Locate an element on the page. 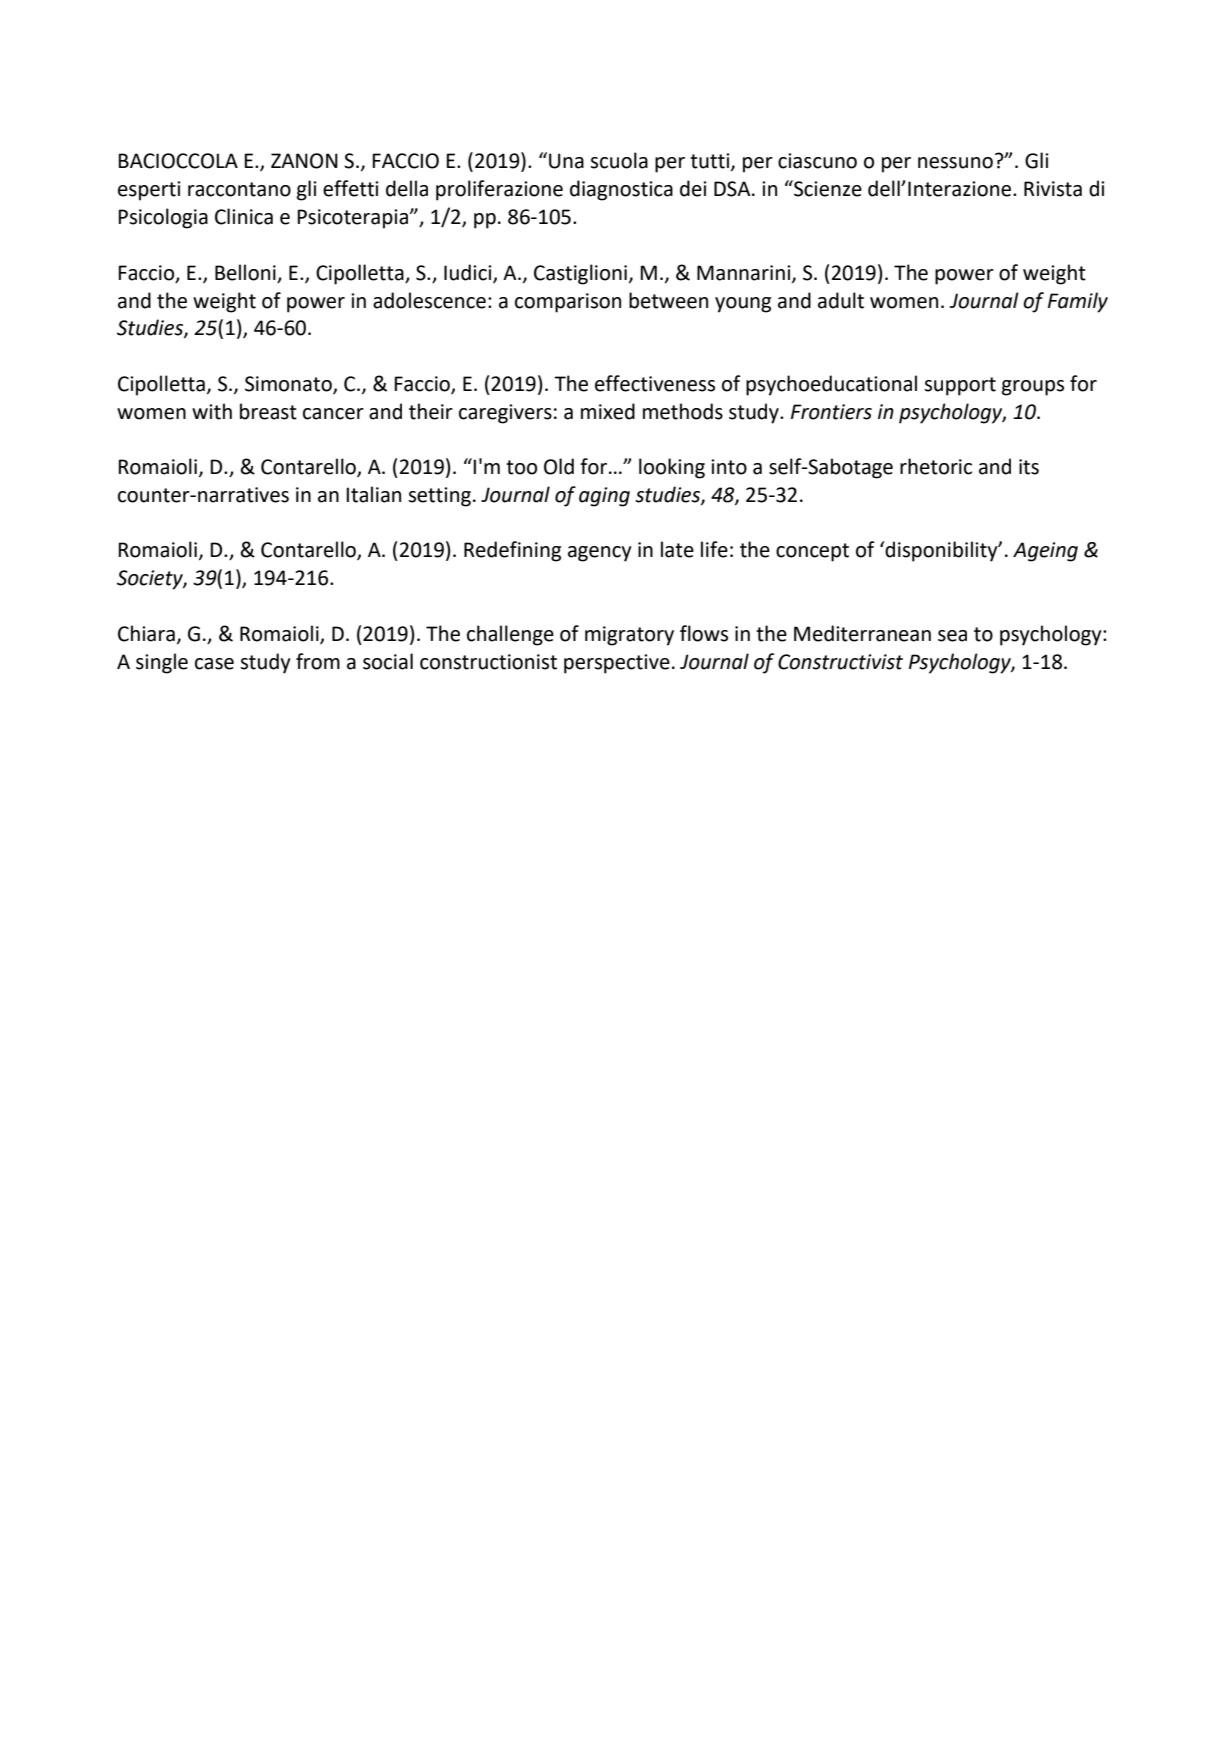 This image has width=1232, height=1743. DSA is located at coordinates (733, 189).
